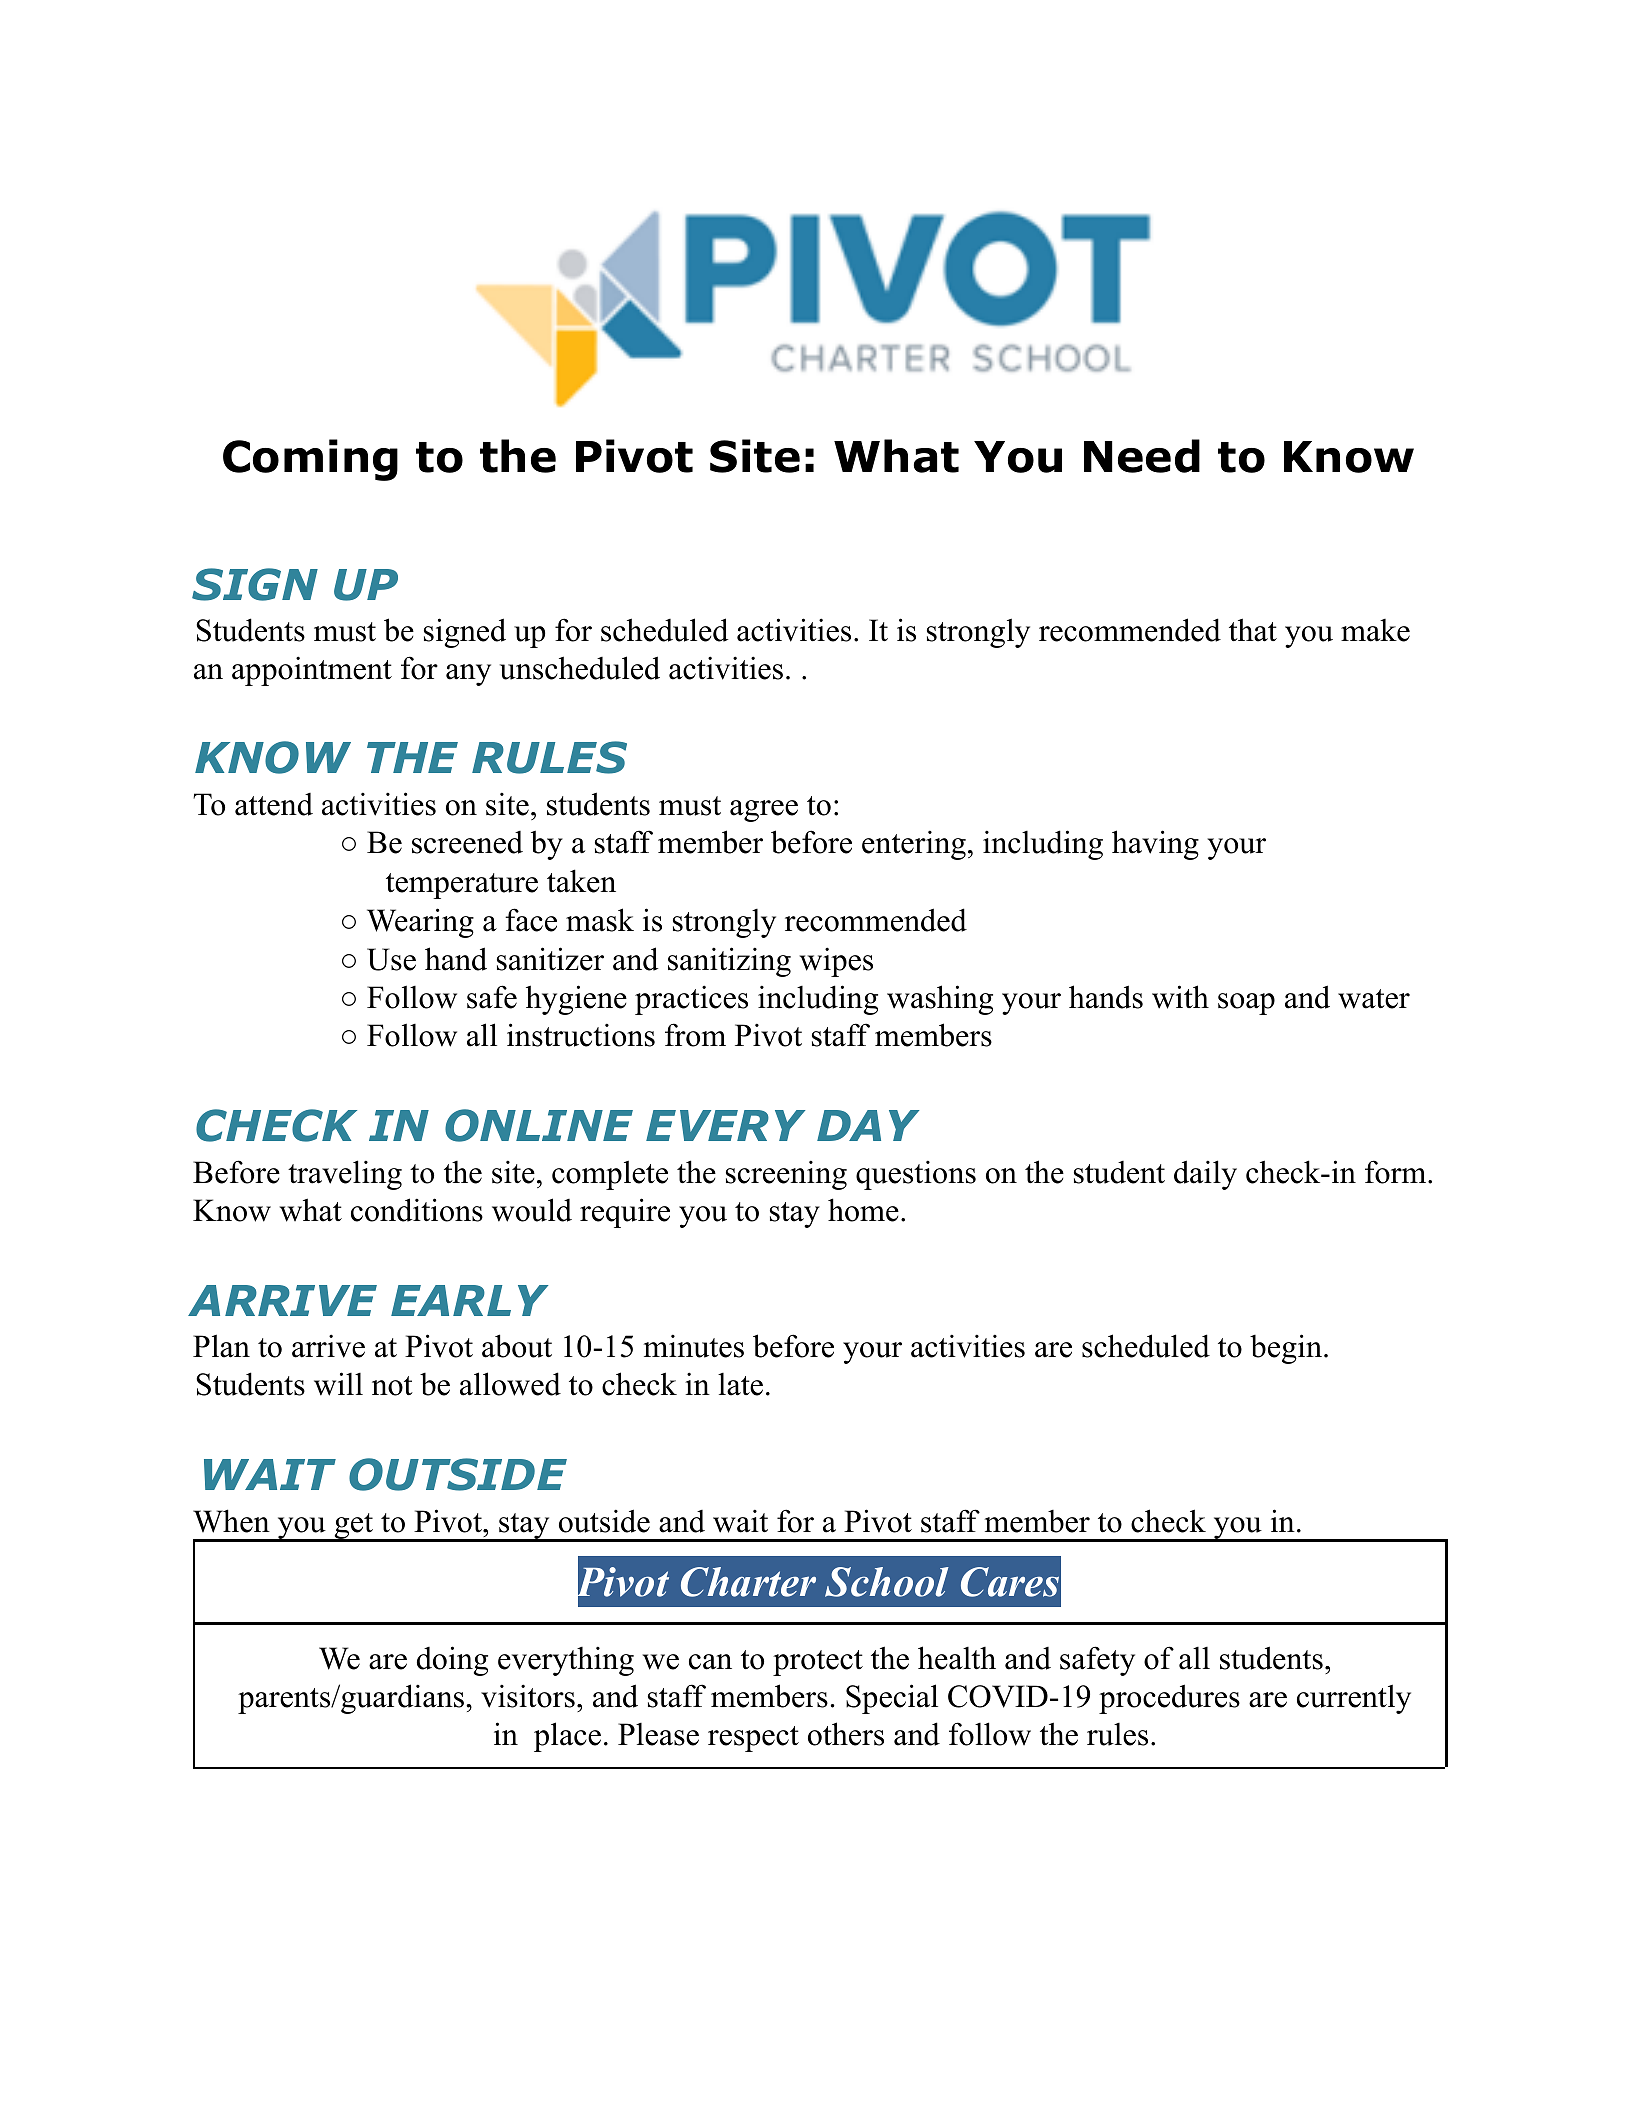  Describe the element at coordinates (1142, 456) in the screenshot. I see `Need` at that location.
